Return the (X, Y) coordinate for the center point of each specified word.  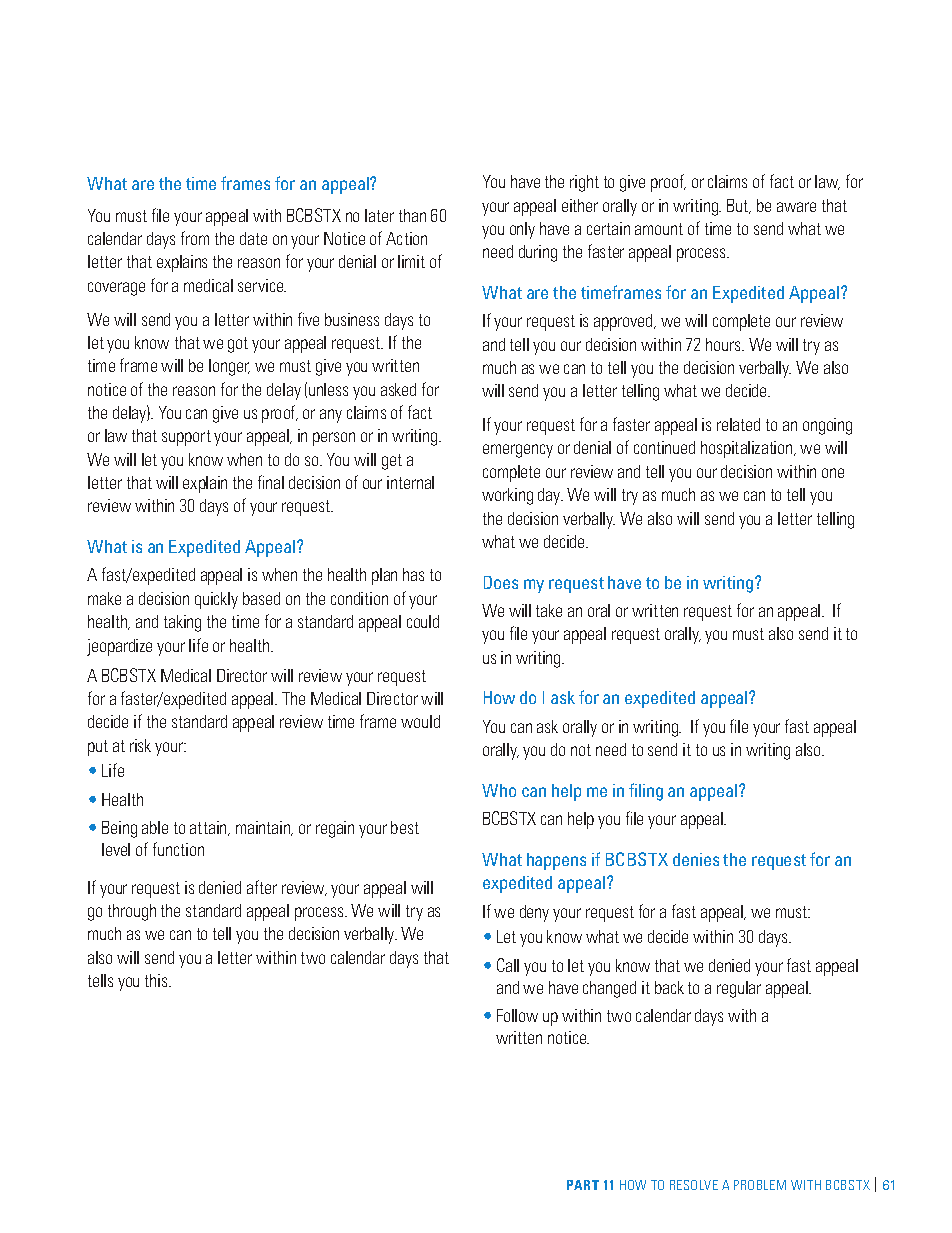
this (157, 980)
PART (583, 1185)
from (195, 238)
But (739, 206)
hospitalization (748, 449)
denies (696, 859)
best (405, 827)
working (507, 496)
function (178, 849)
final (271, 482)
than (412, 215)
